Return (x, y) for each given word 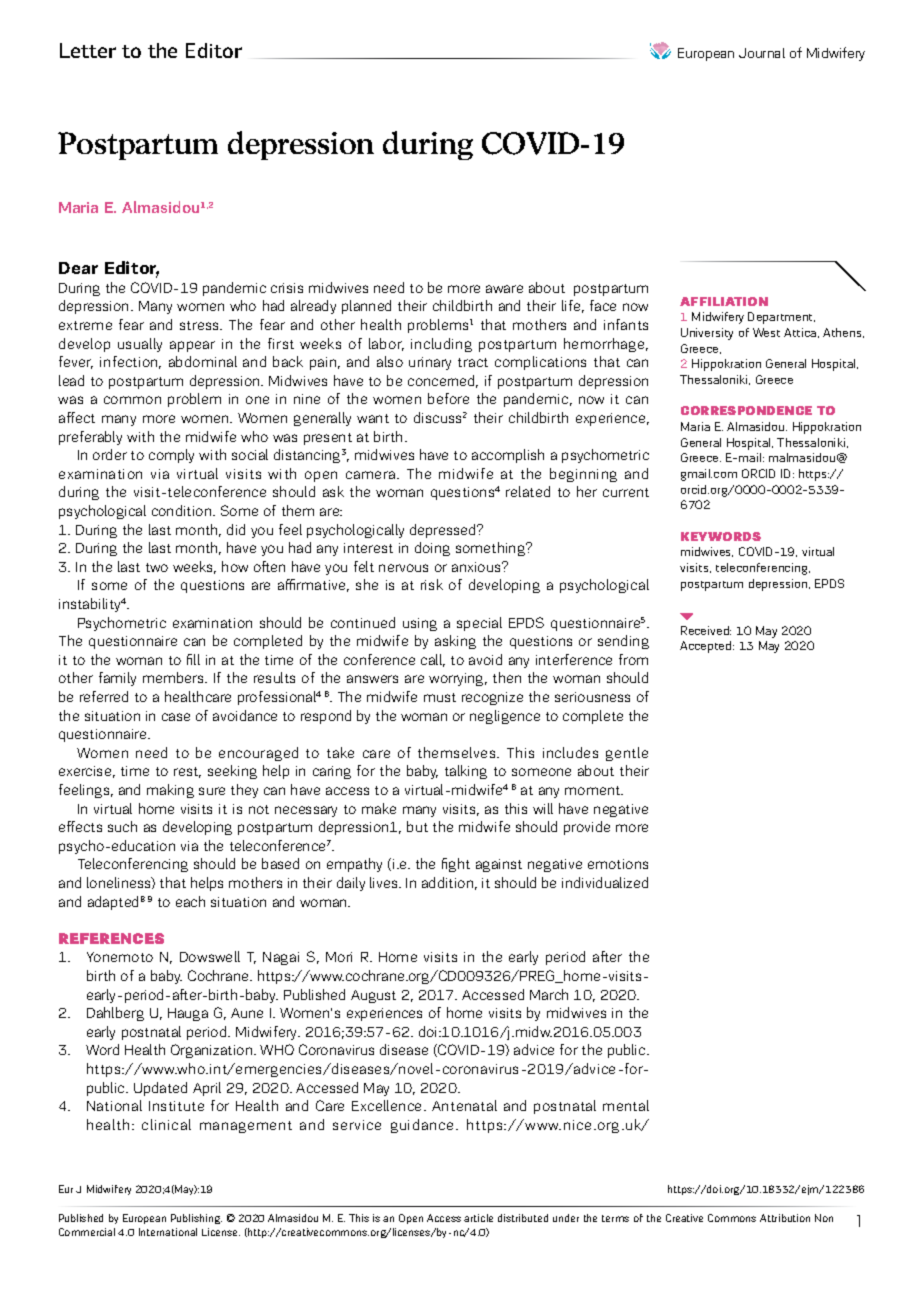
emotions (618, 864)
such (122, 826)
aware (504, 289)
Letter (88, 50)
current (626, 492)
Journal (762, 53)
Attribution (785, 1218)
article (478, 1218)
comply (171, 456)
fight (456, 865)
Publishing (196, 1219)
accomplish (508, 456)
